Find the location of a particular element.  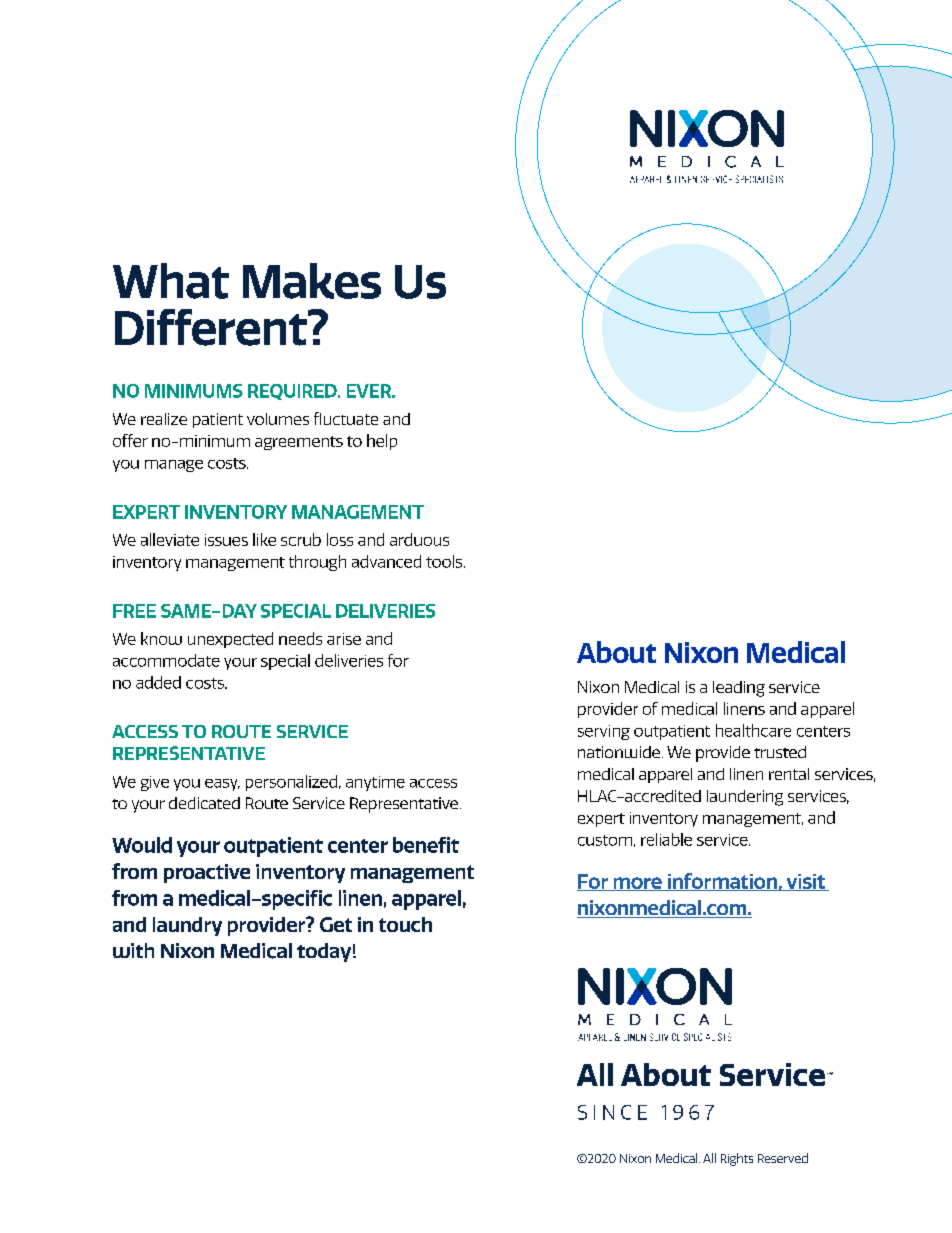

help is located at coordinates (382, 442).
